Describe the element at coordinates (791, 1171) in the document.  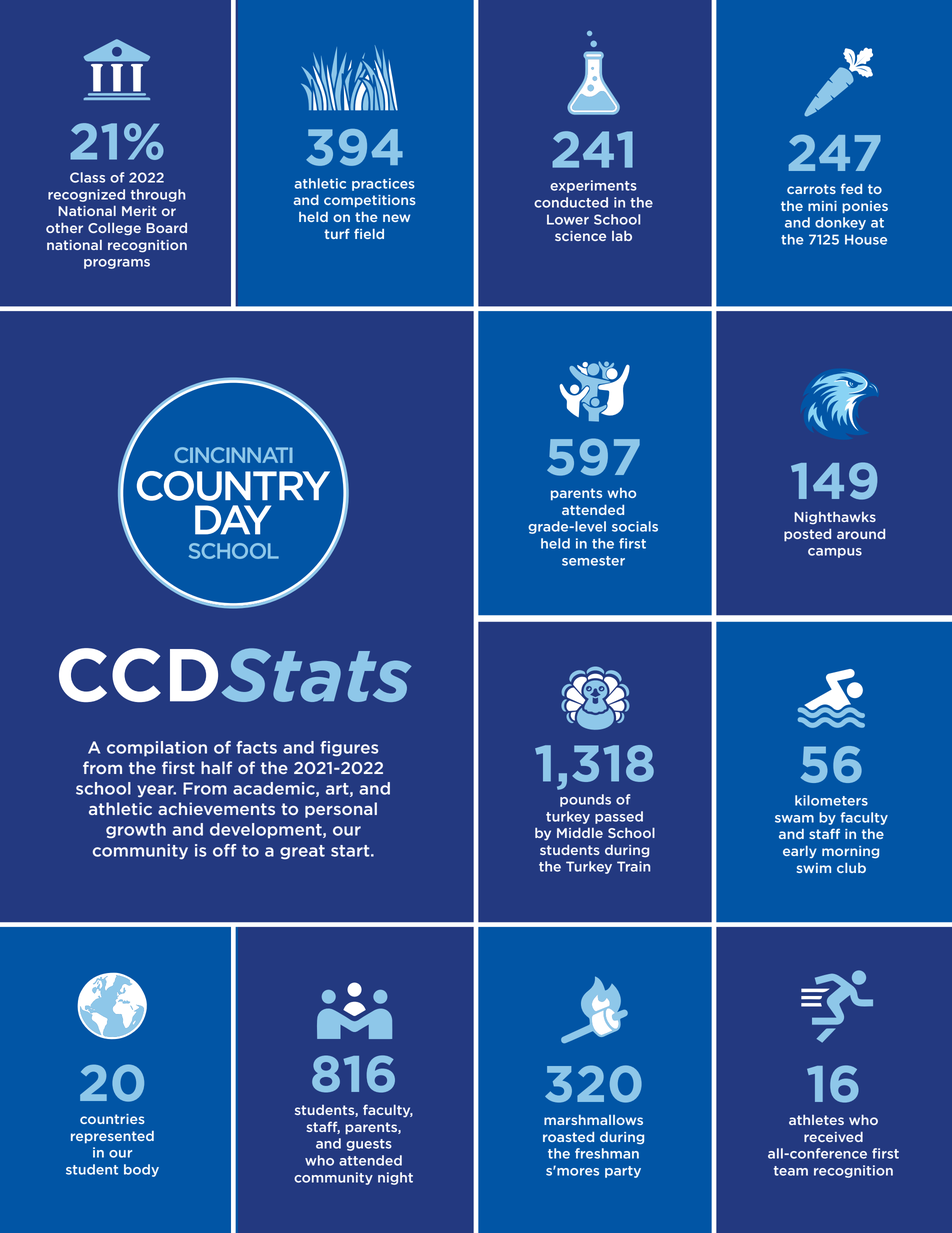
I see `team` at that location.
